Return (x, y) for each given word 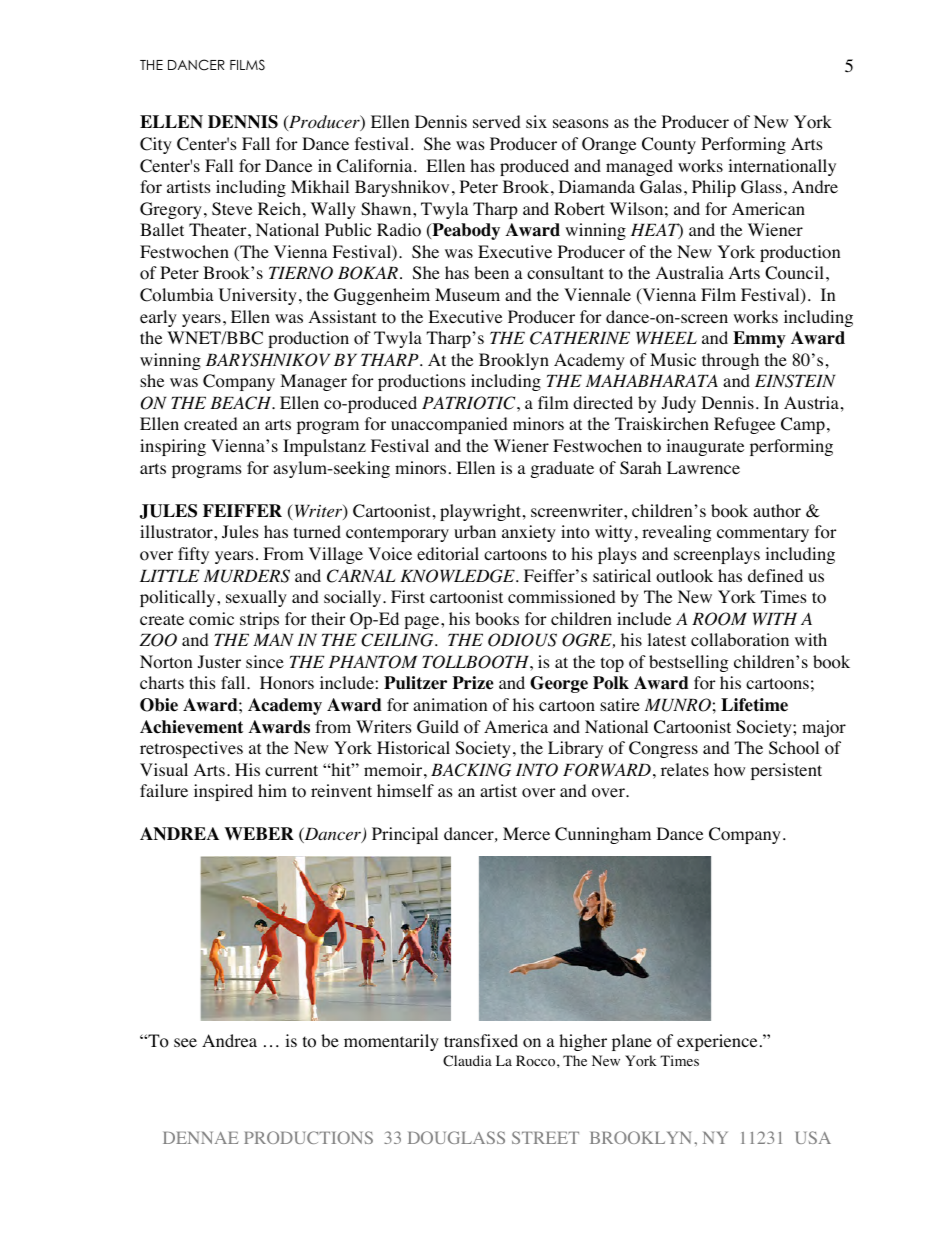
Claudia (467, 1061)
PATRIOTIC (470, 403)
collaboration (740, 640)
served (497, 121)
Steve (232, 209)
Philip (714, 188)
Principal (405, 835)
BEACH (242, 403)
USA (813, 1137)
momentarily (391, 1042)
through (730, 361)
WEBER (259, 833)
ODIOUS (522, 640)
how (729, 770)
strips (259, 620)
